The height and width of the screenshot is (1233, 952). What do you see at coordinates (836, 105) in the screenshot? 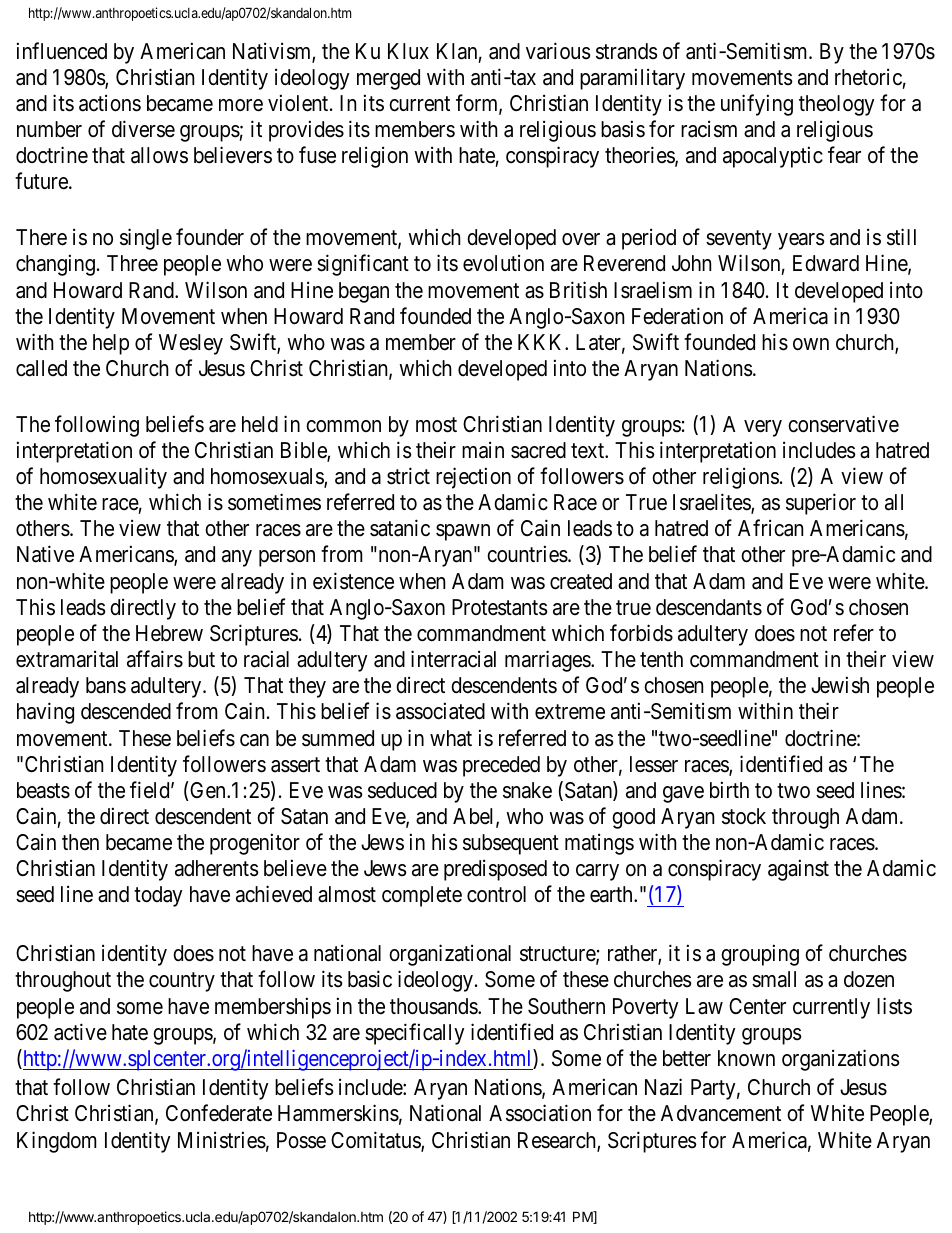
I see `theology` at bounding box center [836, 105].
